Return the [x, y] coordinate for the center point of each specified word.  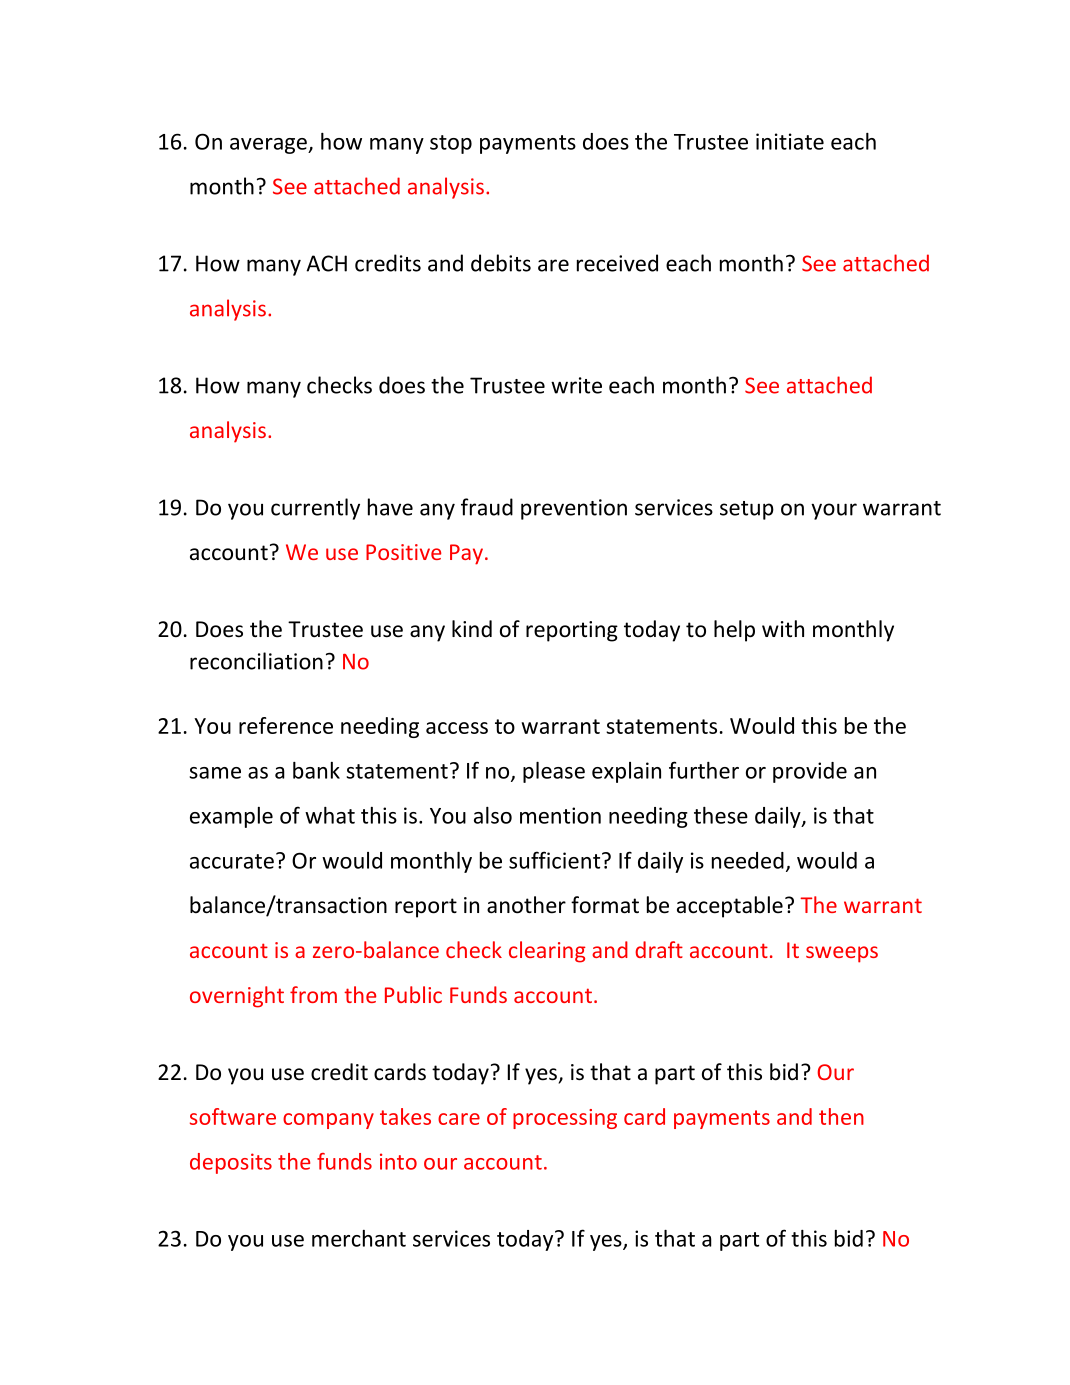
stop [451, 144]
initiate [790, 141]
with [783, 628]
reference [286, 725]
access [457, 728]
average [269, 146]
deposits [231, 1163]
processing [565, 1119]
